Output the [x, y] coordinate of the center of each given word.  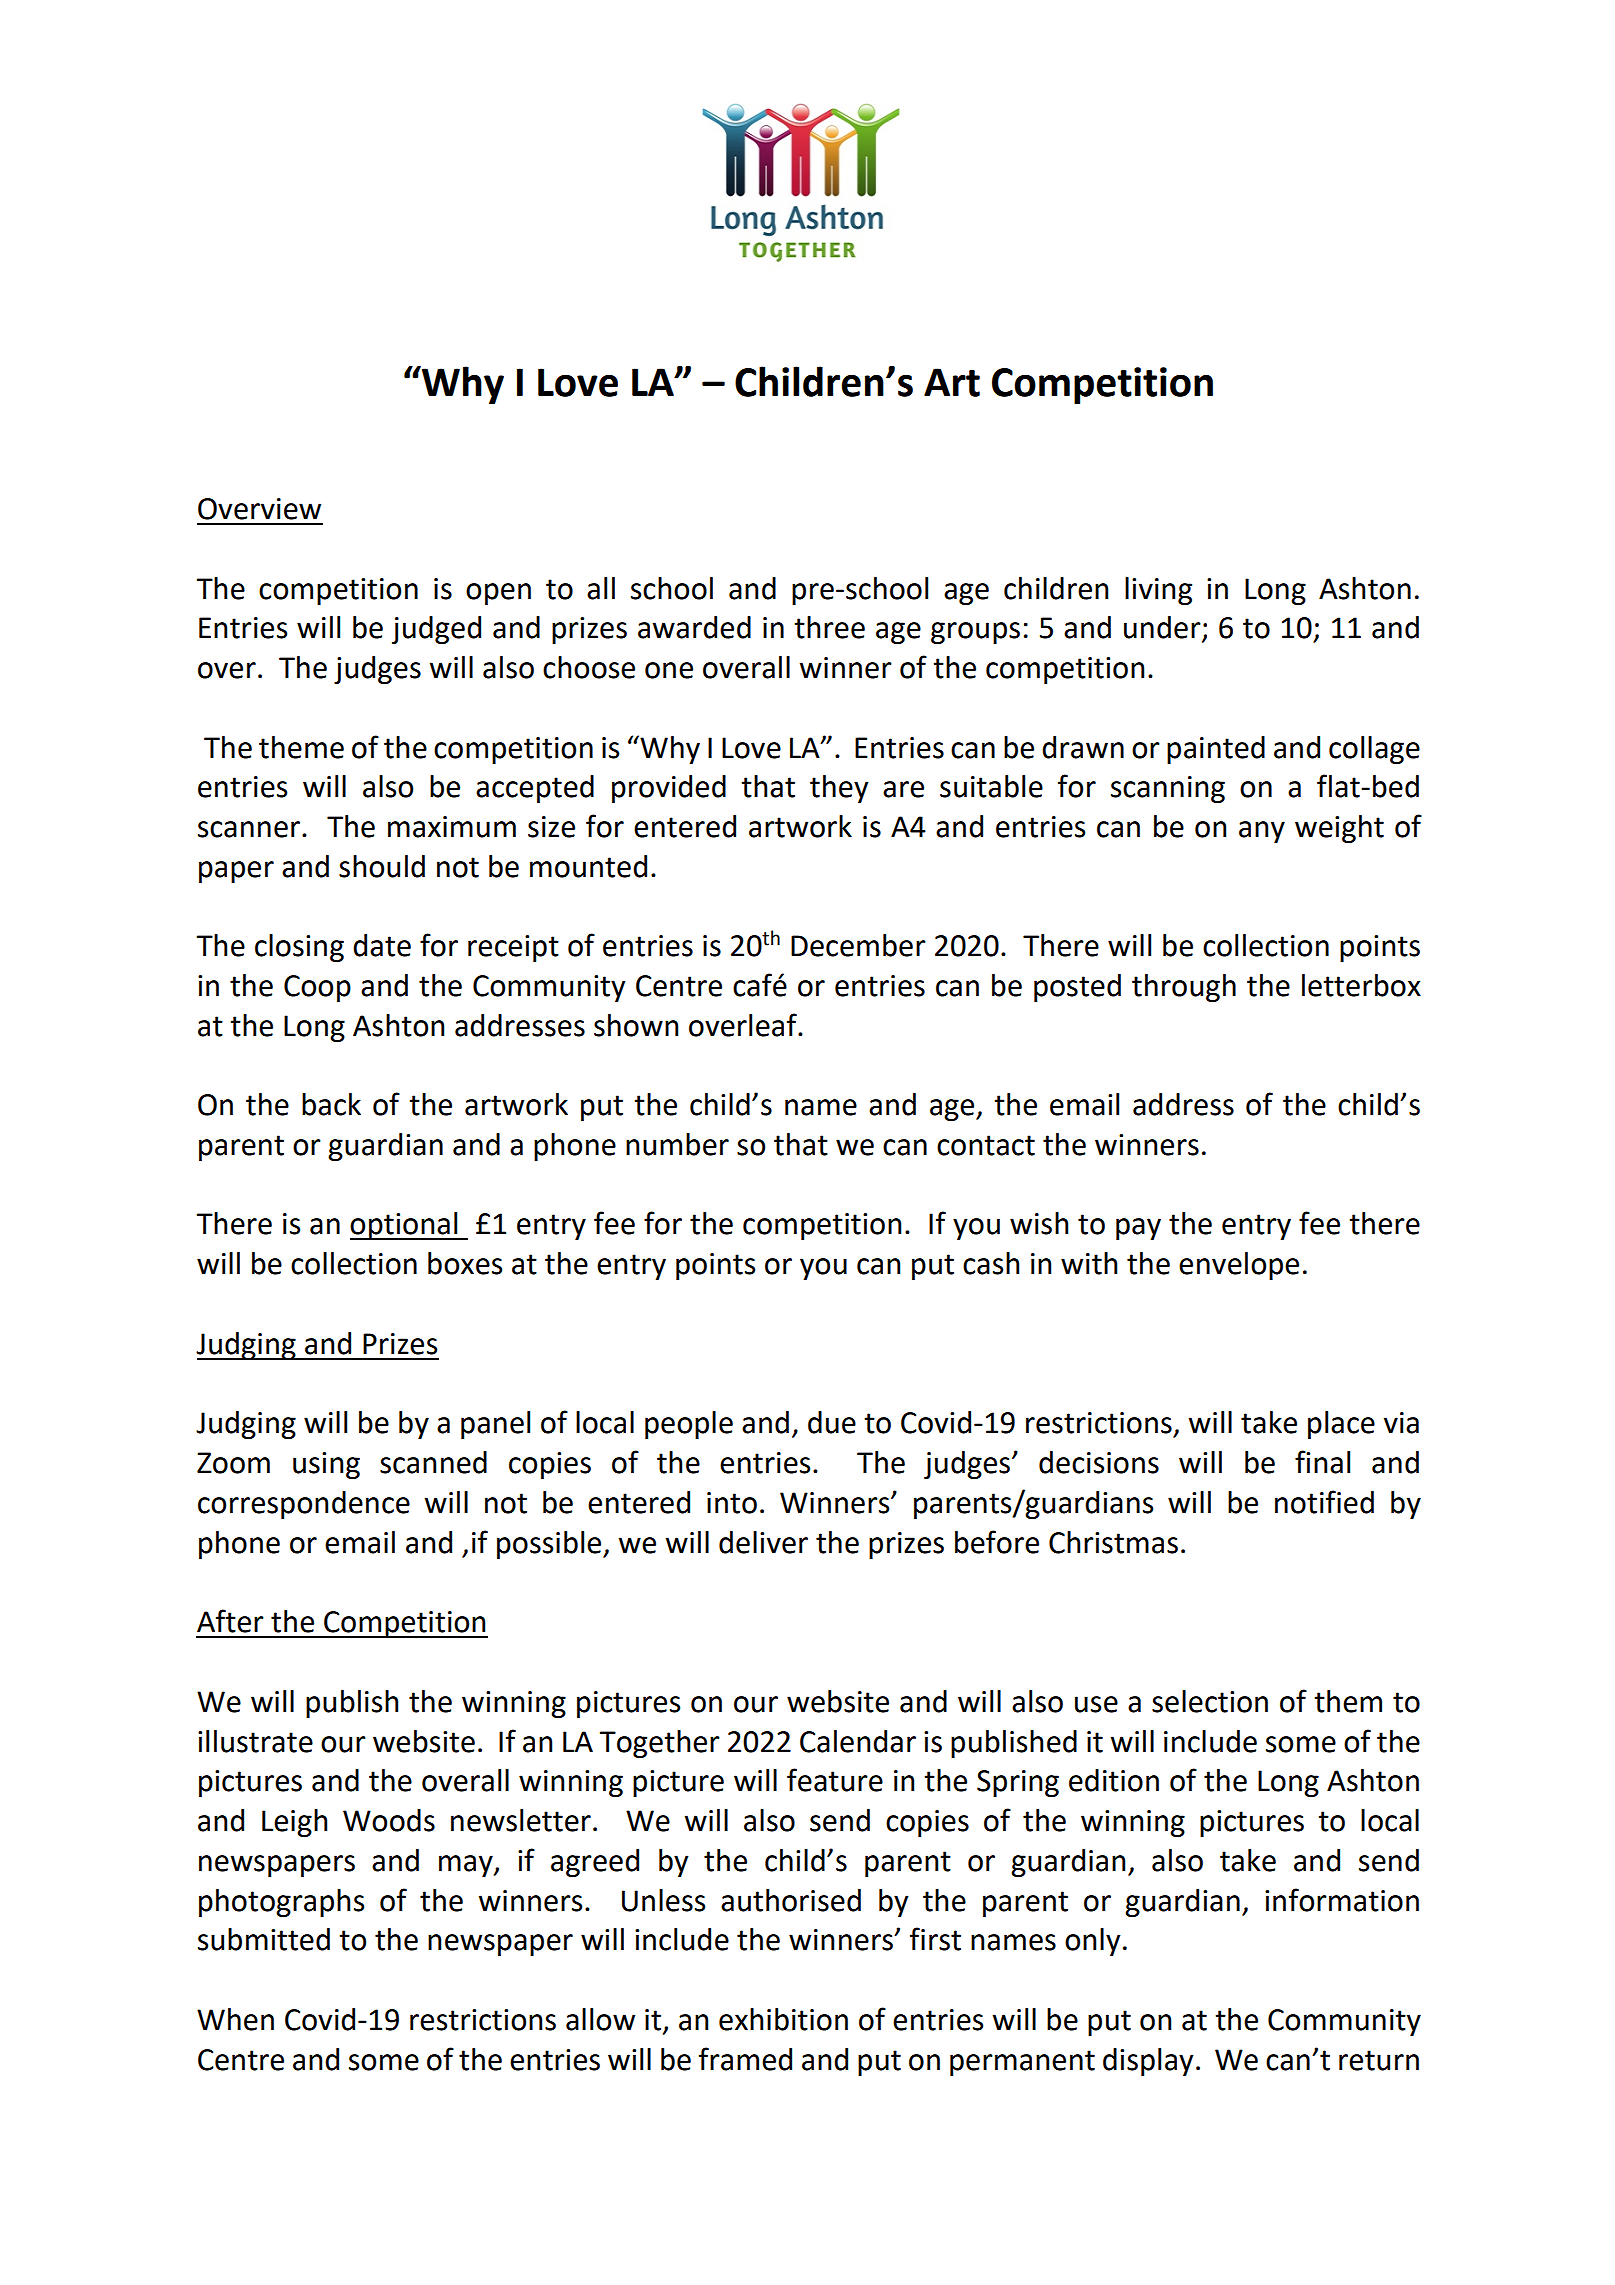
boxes [465, 1263]
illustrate [255, 1741]
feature [835, 1780]
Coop [317, 988]
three [829, 627]
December [858, 945]
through [1184, 988]
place [1341, 1425]
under [1163, 628]
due [832, 1422]
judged [436, 630]
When [235, 2019]
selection [1210, 1701]
